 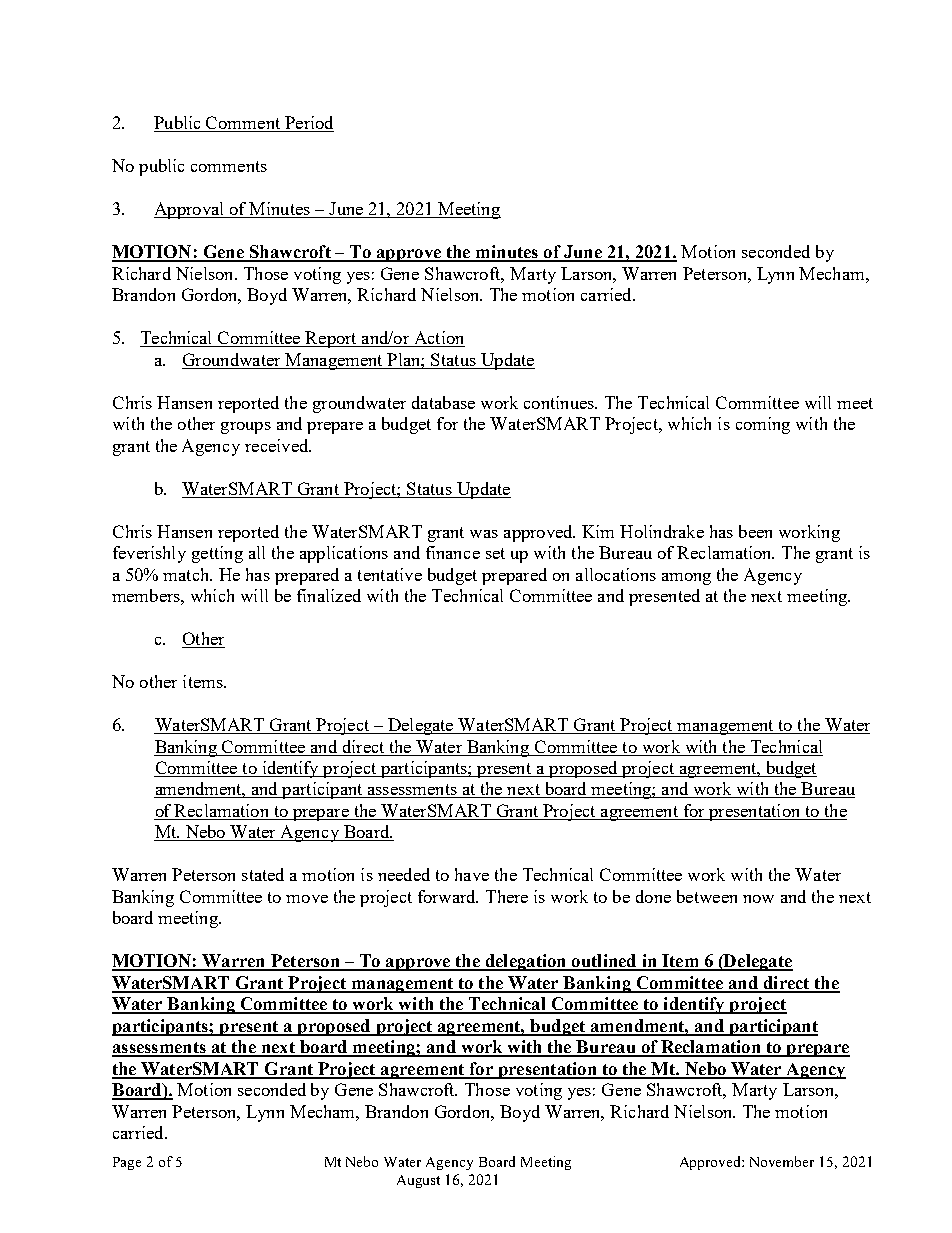 What do you see at coordinates (127, 1163) in the image?
I see `Page` at bounding box center [127, 1163].
